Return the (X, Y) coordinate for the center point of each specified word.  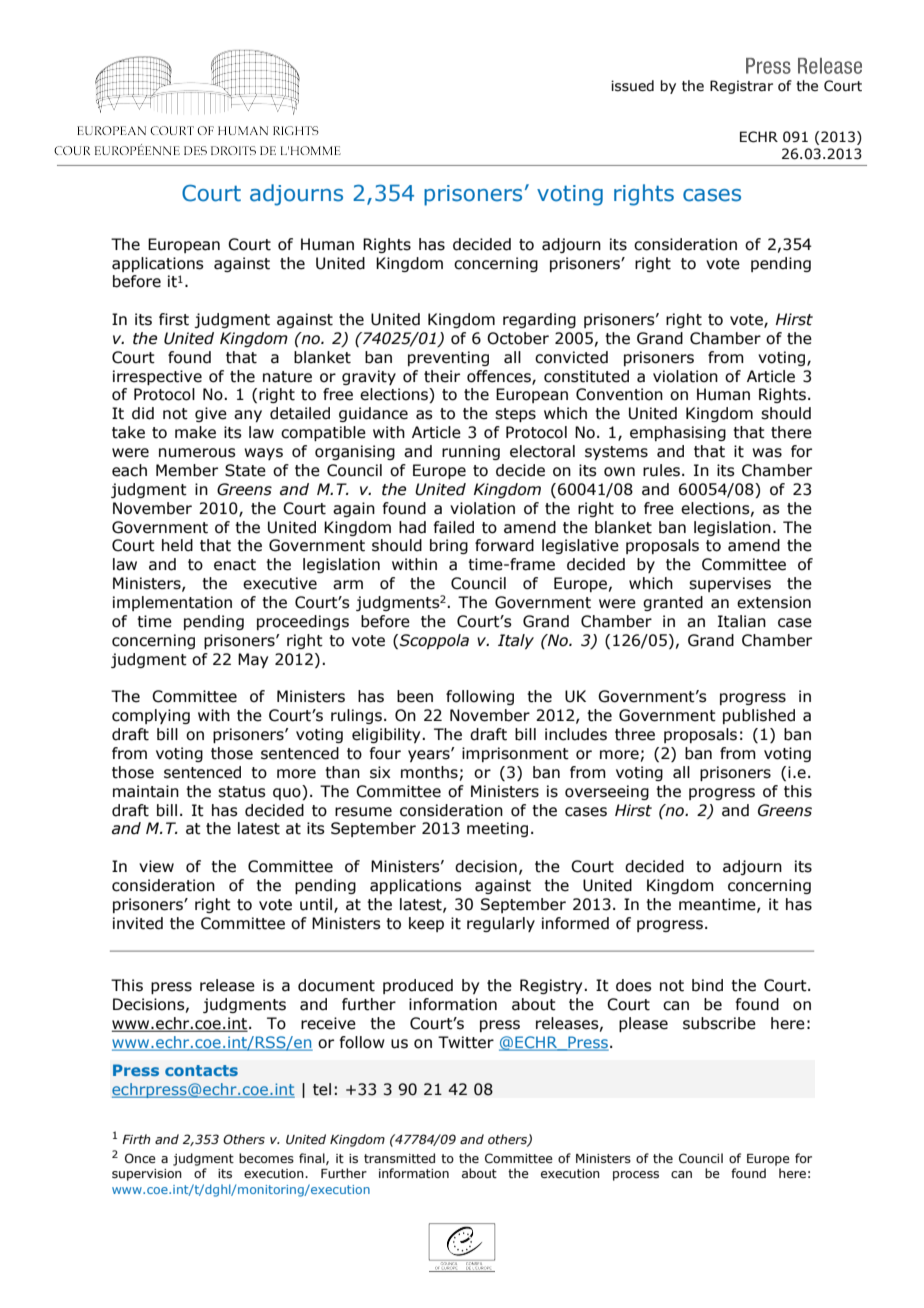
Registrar (741, 87)
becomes (266, 1158)
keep (426, 924)
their (442, 376)
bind (707, 985)
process (636, 1176)
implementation (172, 603)
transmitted (399, 1158)
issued (632, 86)
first (174, 319)
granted (673, 603)
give (211, 414)
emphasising (678, 433)
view (156, 866)
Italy (516, 641)
